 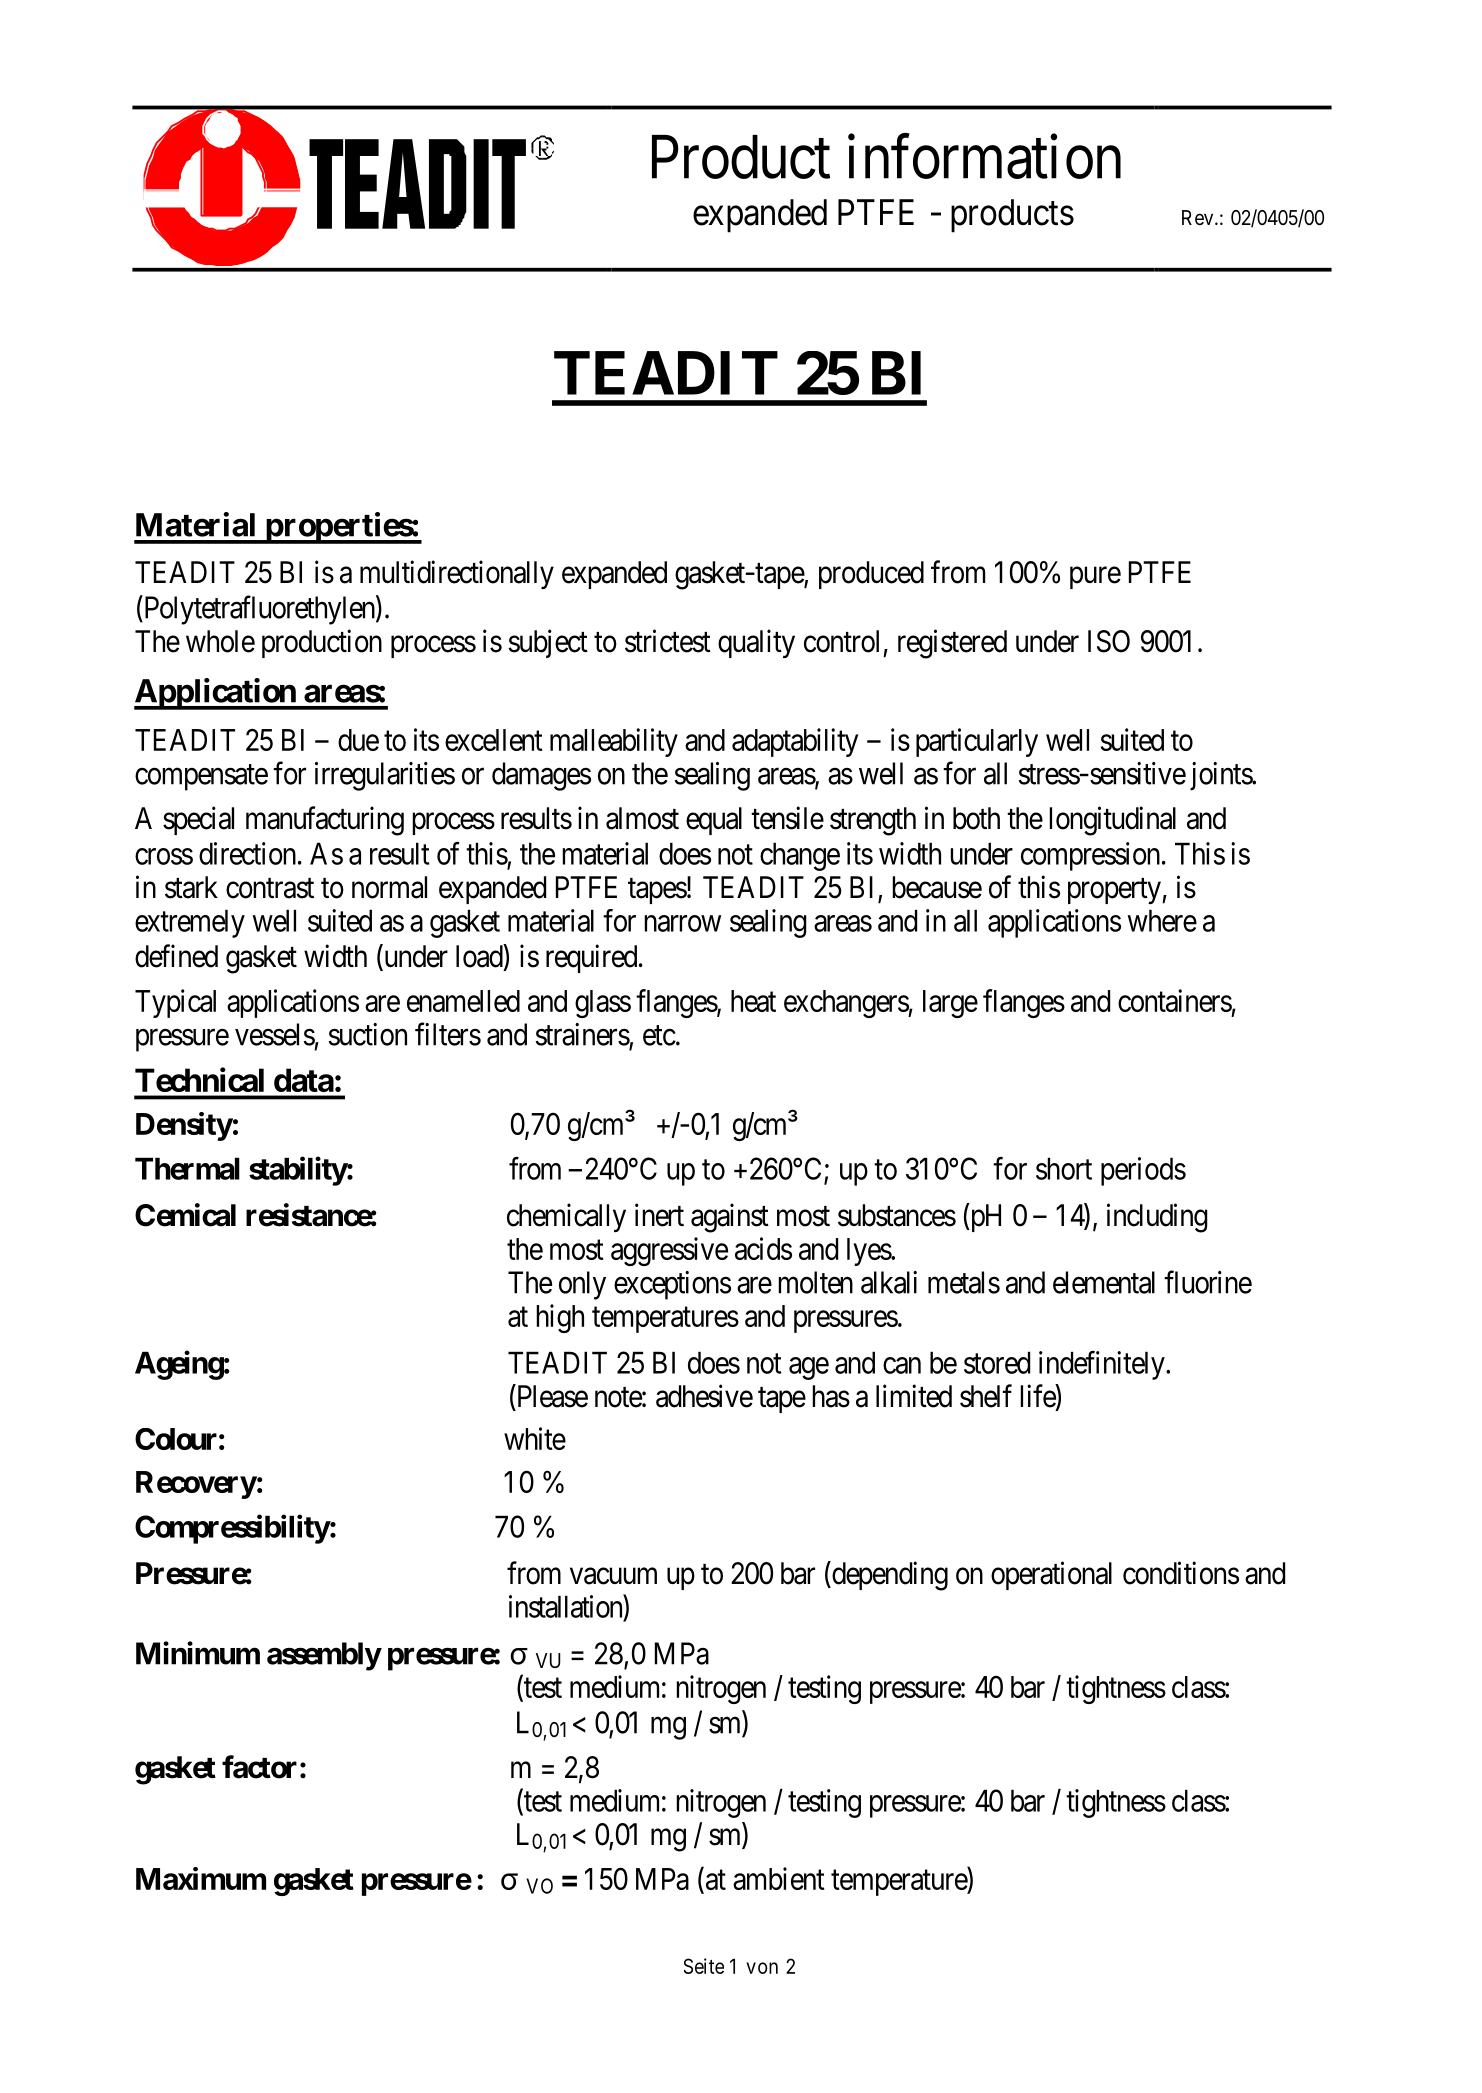 I want to click on Seite, so click(x=704, y=1966).
